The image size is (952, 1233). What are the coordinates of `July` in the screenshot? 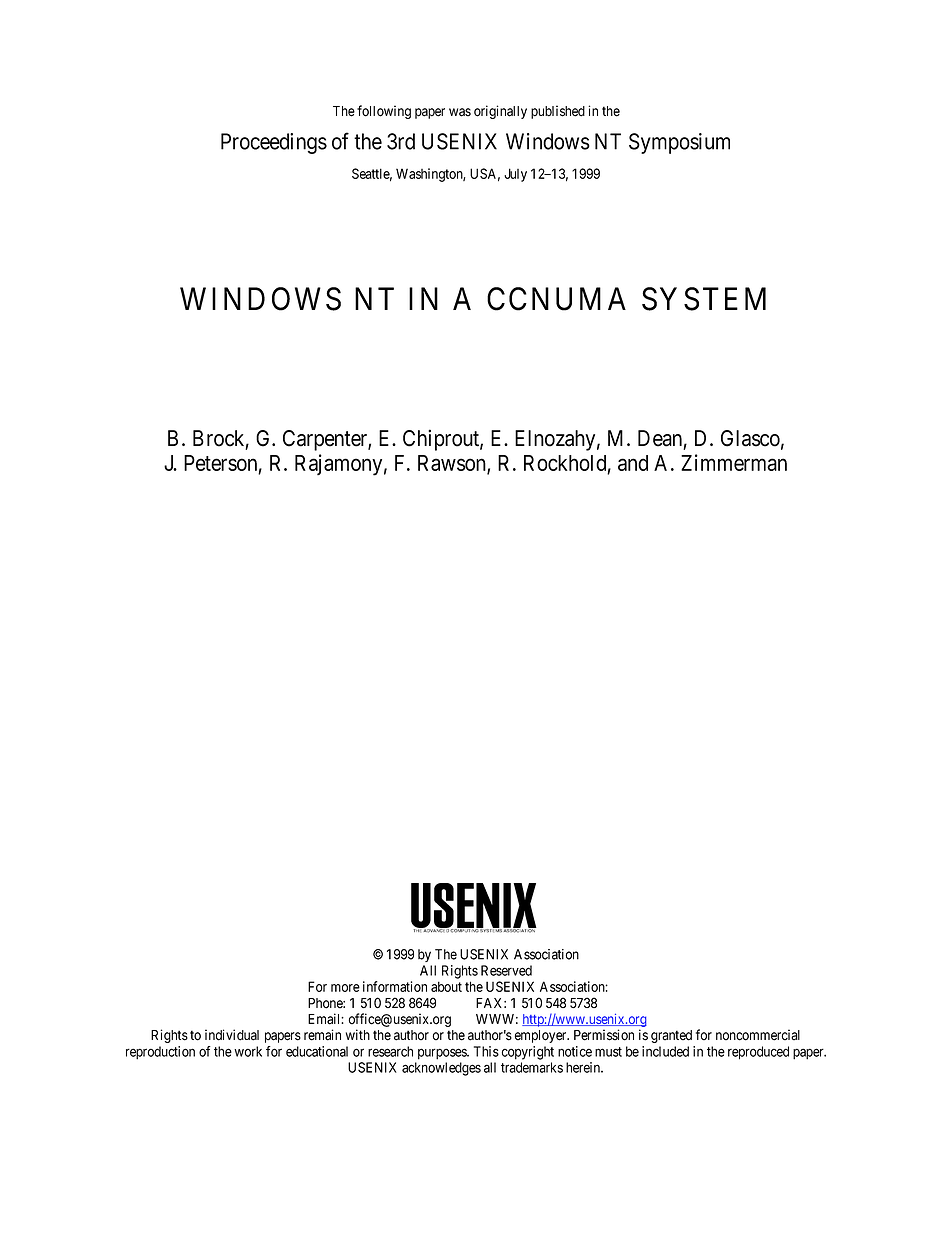 It's located at (515, 175).
